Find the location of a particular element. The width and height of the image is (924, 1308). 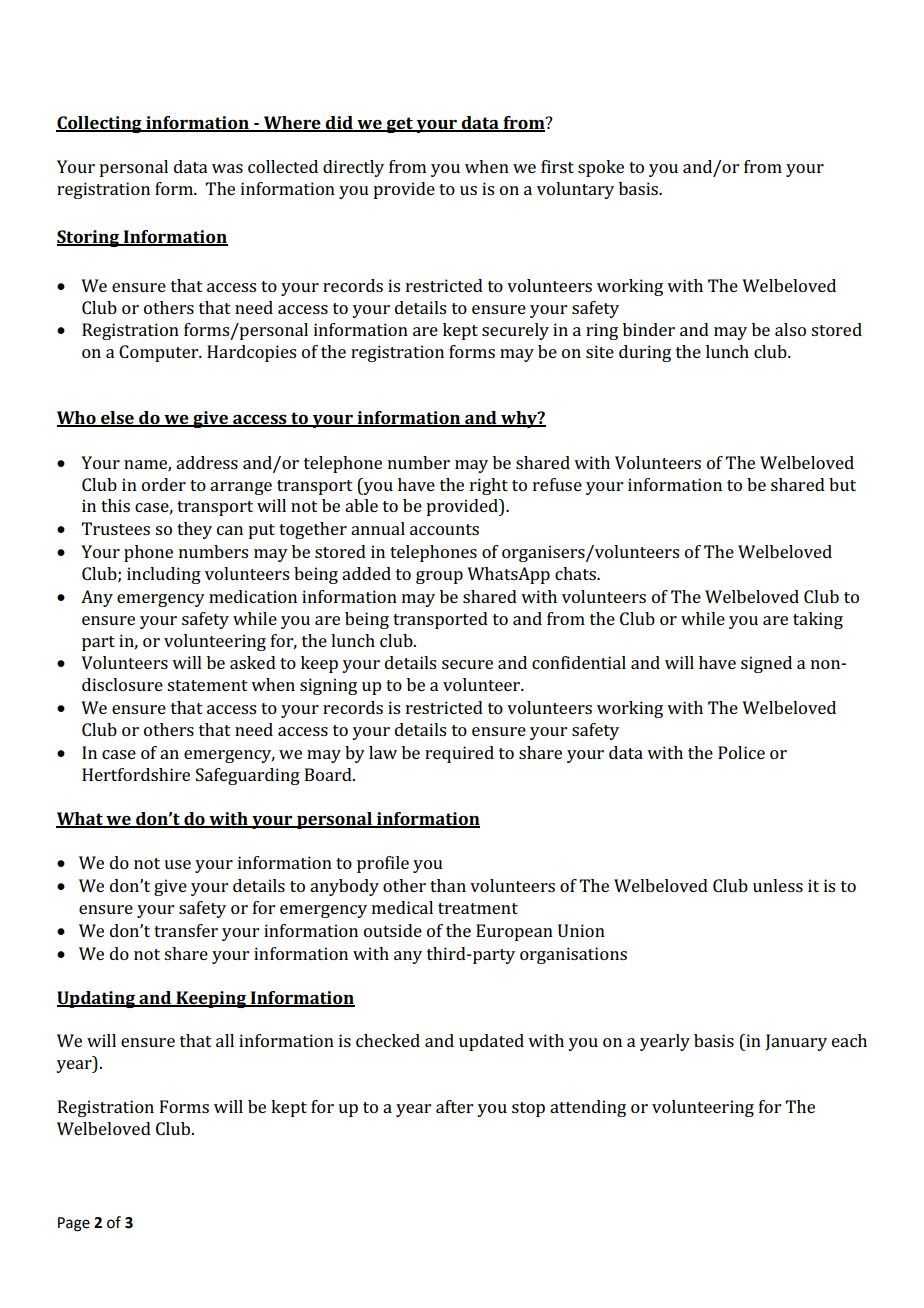

was is located at coordinates (227, 168).
